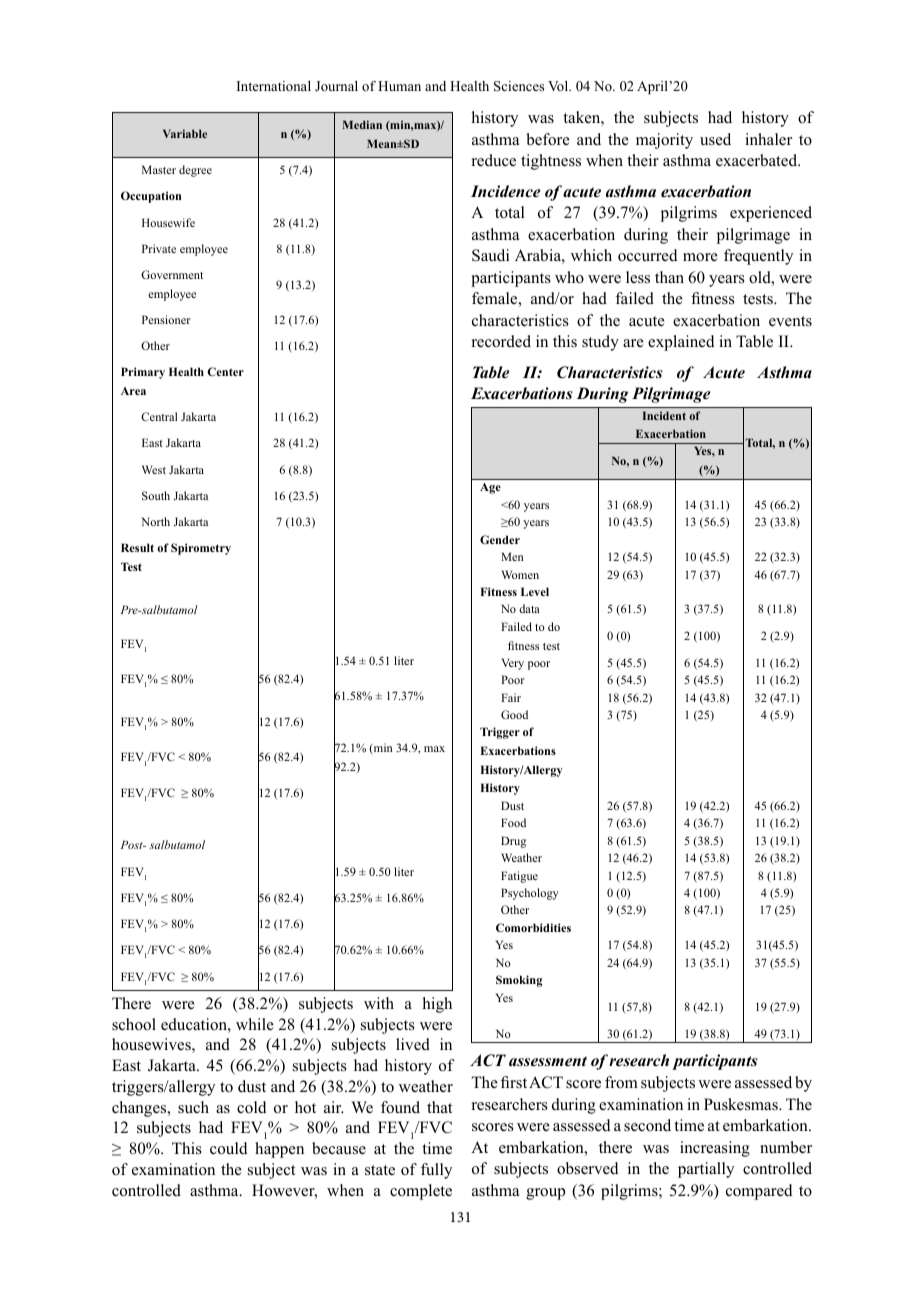  What do you see at coordinates (229, 1148) in the page?
I see `could` at bounding box center [229, 1148].
